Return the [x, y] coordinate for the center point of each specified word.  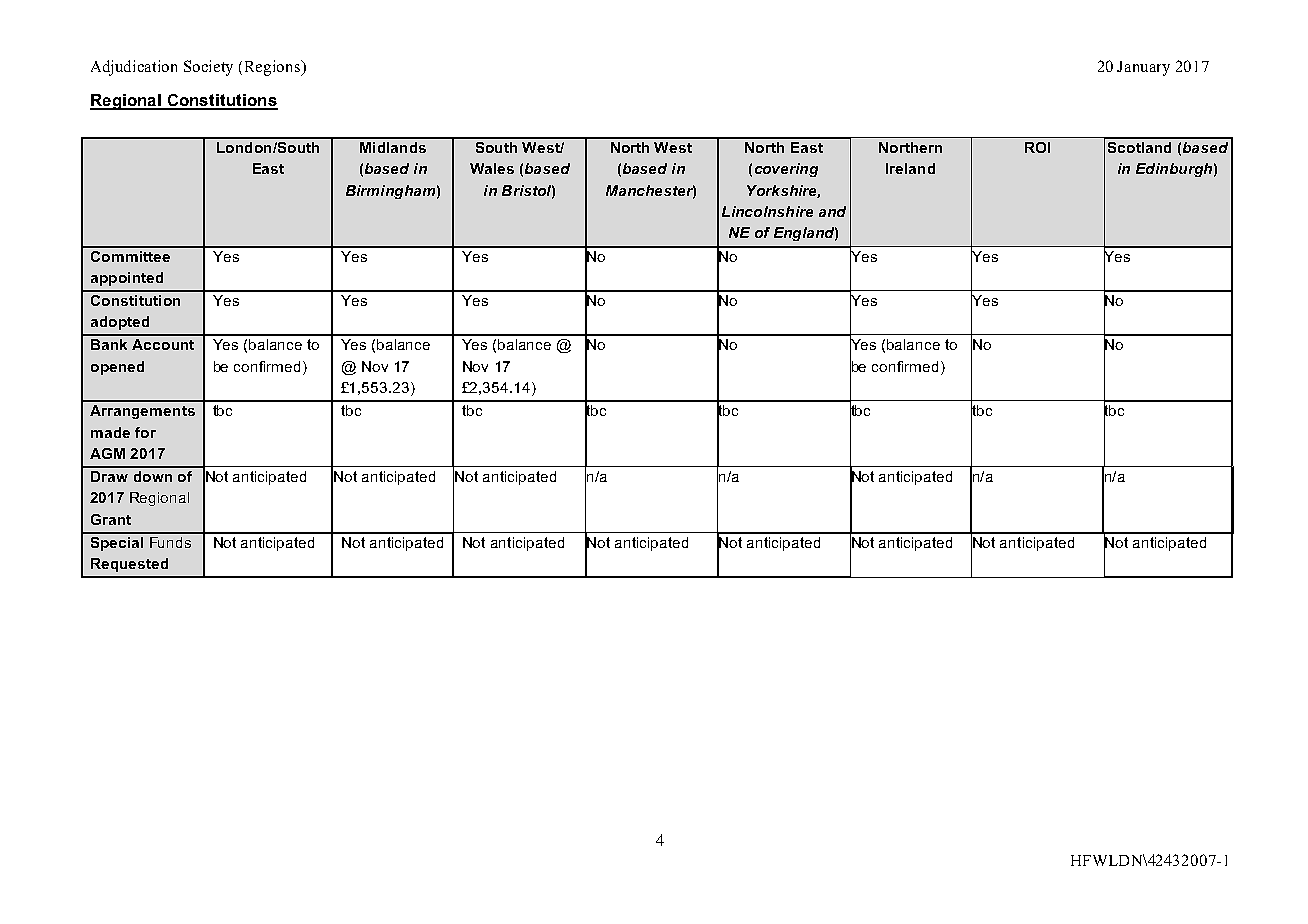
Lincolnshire [767, 211]
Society [208, 68]
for [145, 432]
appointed [127, 279]
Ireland [910, 168]
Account [163, 344]
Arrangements [142, 412]
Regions [274, 68]
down [153, 476]
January [1143, 68]
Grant [111, 519]
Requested [129, 565]
